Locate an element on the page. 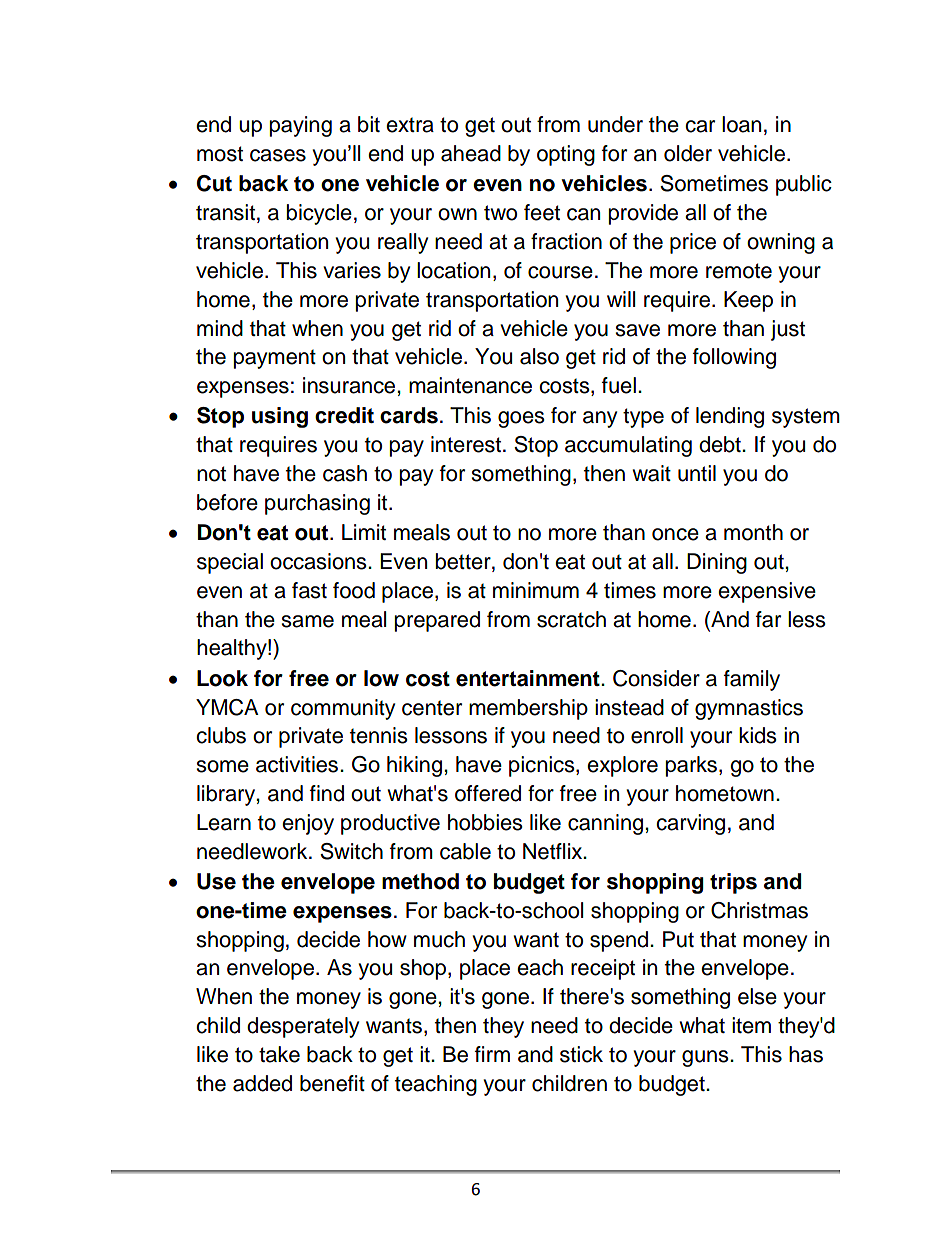 This image has width=952, height=1233. payment is located at coordinates (275, 359).
